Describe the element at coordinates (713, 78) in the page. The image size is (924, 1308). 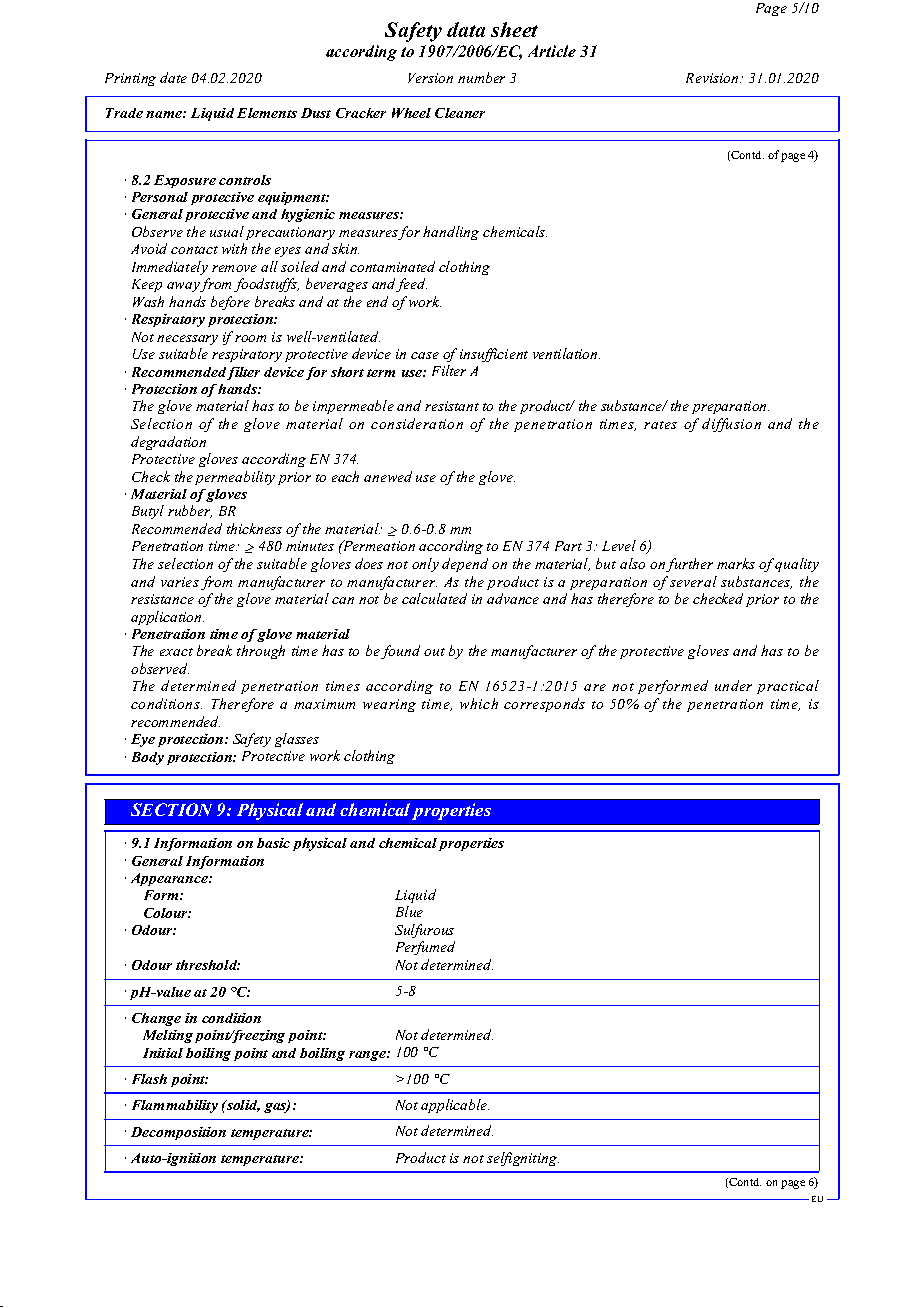
I see `Revision` at that location.
